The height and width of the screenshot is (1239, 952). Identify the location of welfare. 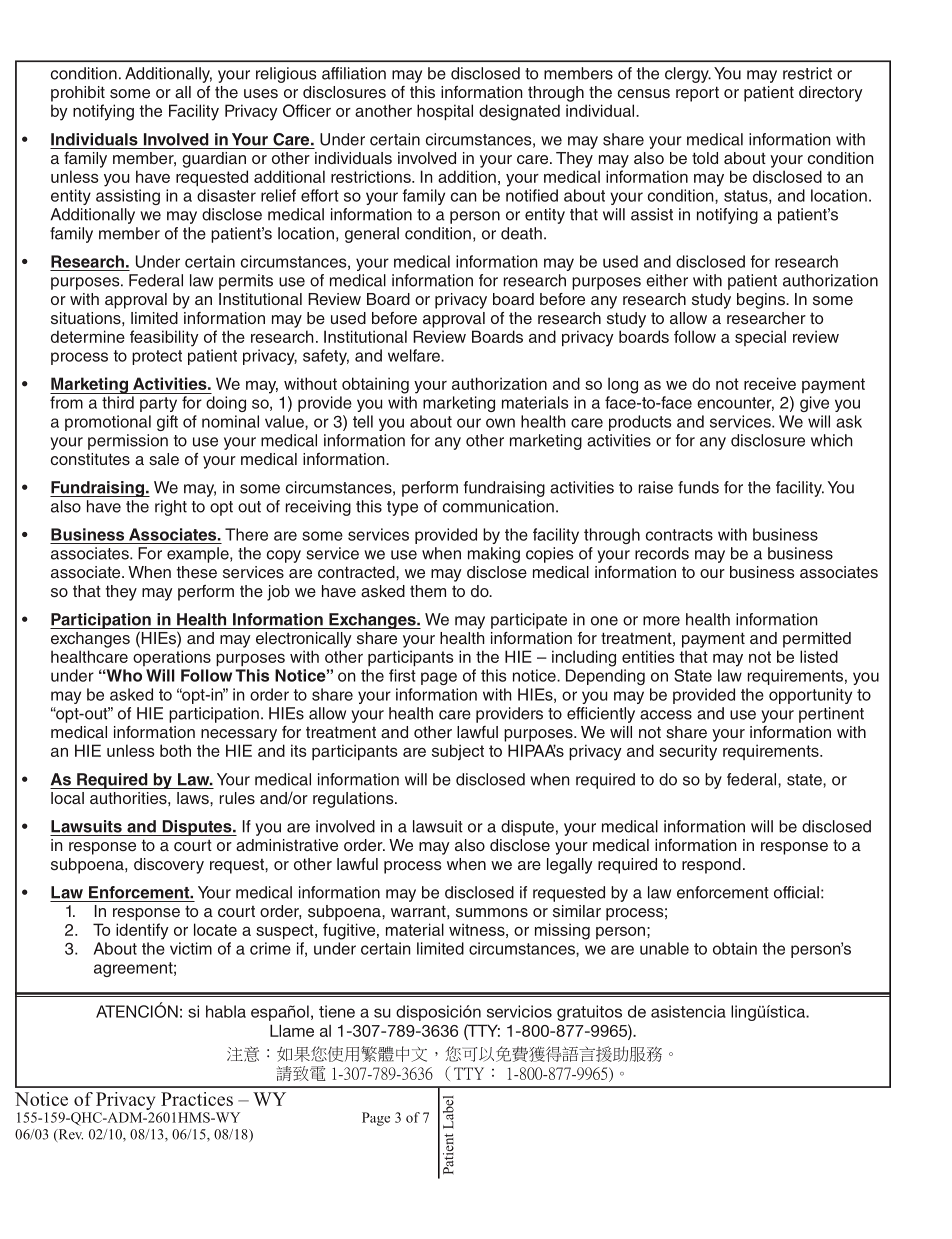
(415, 355).
